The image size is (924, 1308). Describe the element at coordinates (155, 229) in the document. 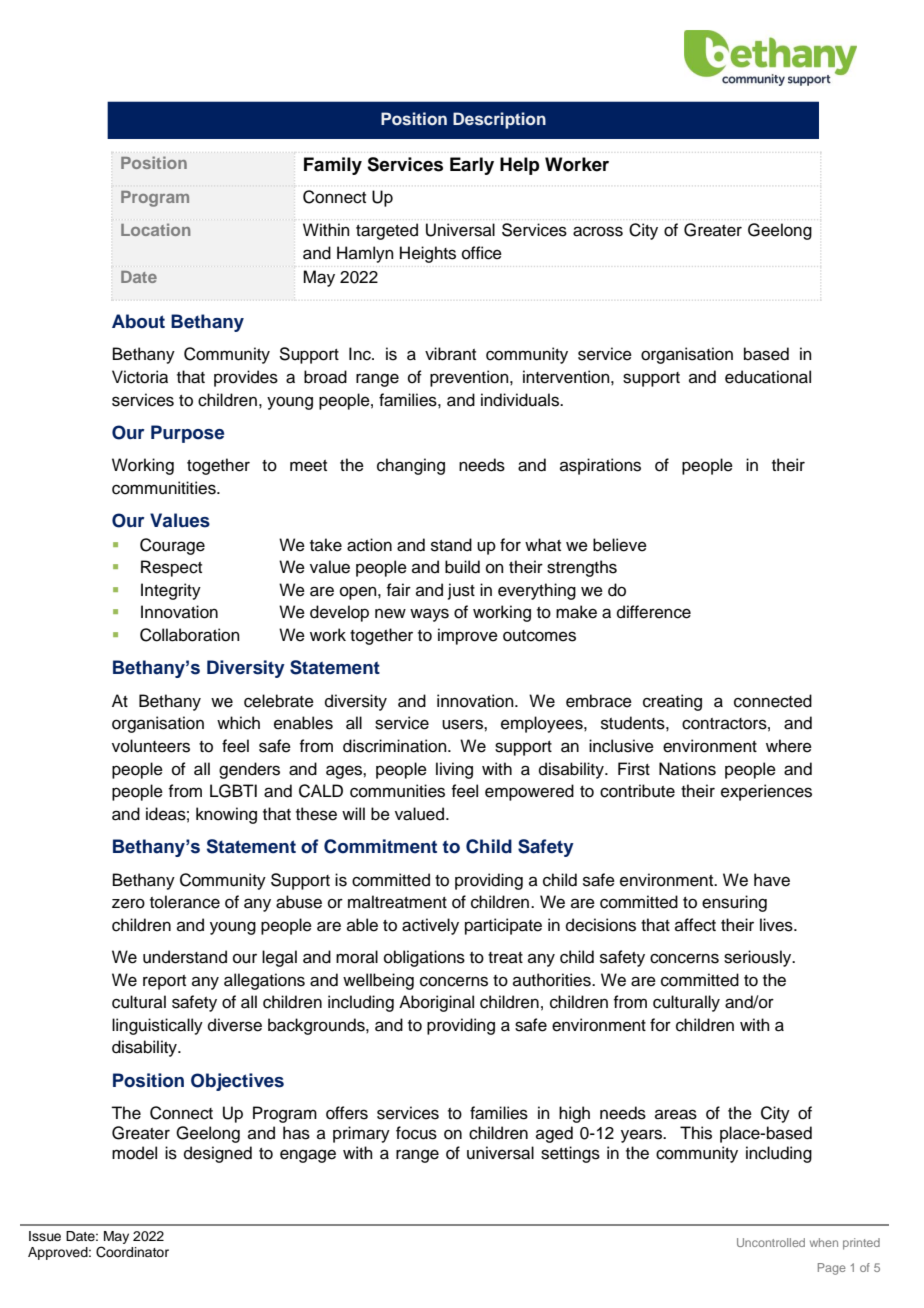

I see `Location` at that location.
